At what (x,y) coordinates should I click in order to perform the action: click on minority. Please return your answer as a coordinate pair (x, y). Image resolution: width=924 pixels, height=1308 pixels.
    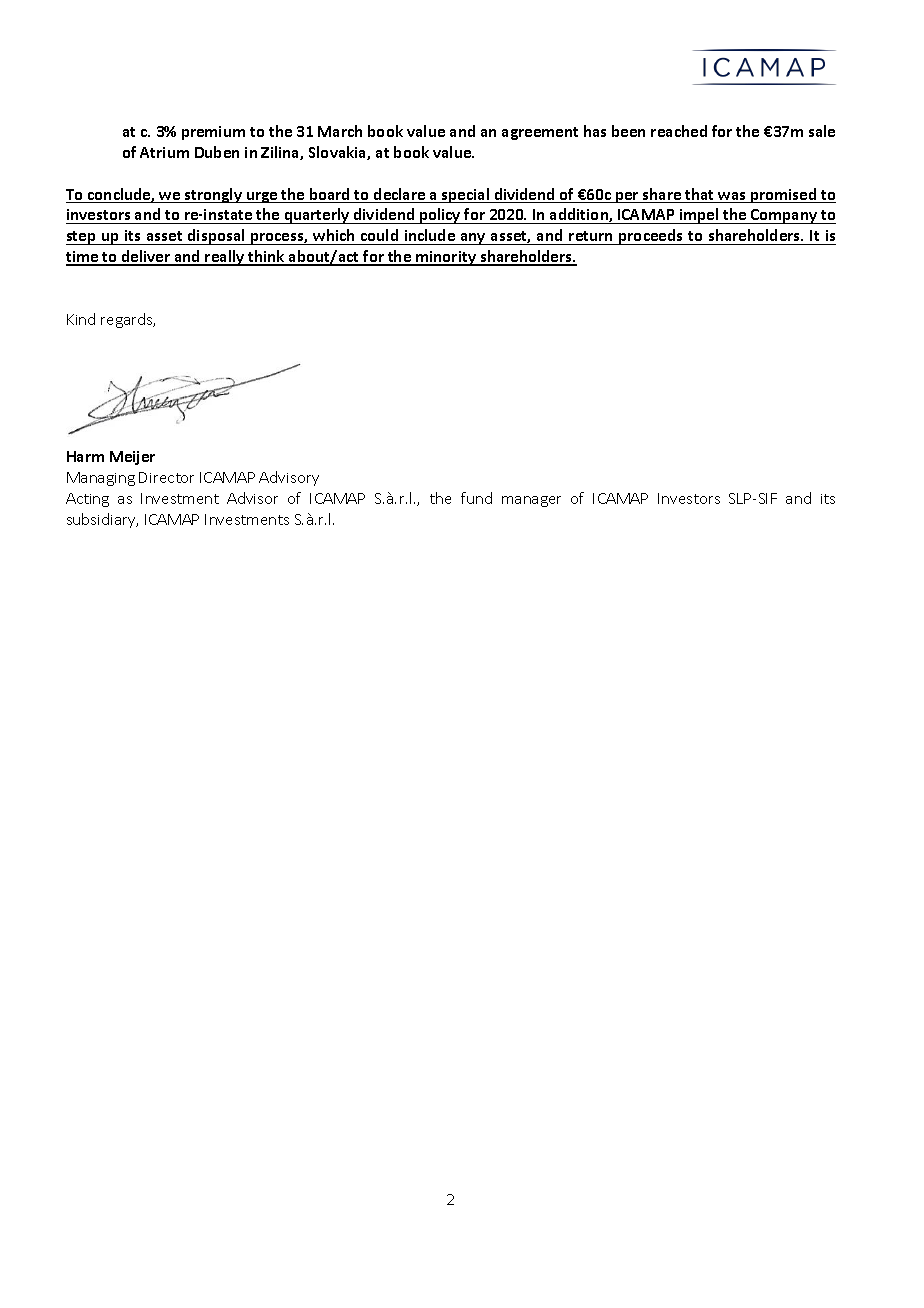
    Looking at the image, I should click on (446, 258).
